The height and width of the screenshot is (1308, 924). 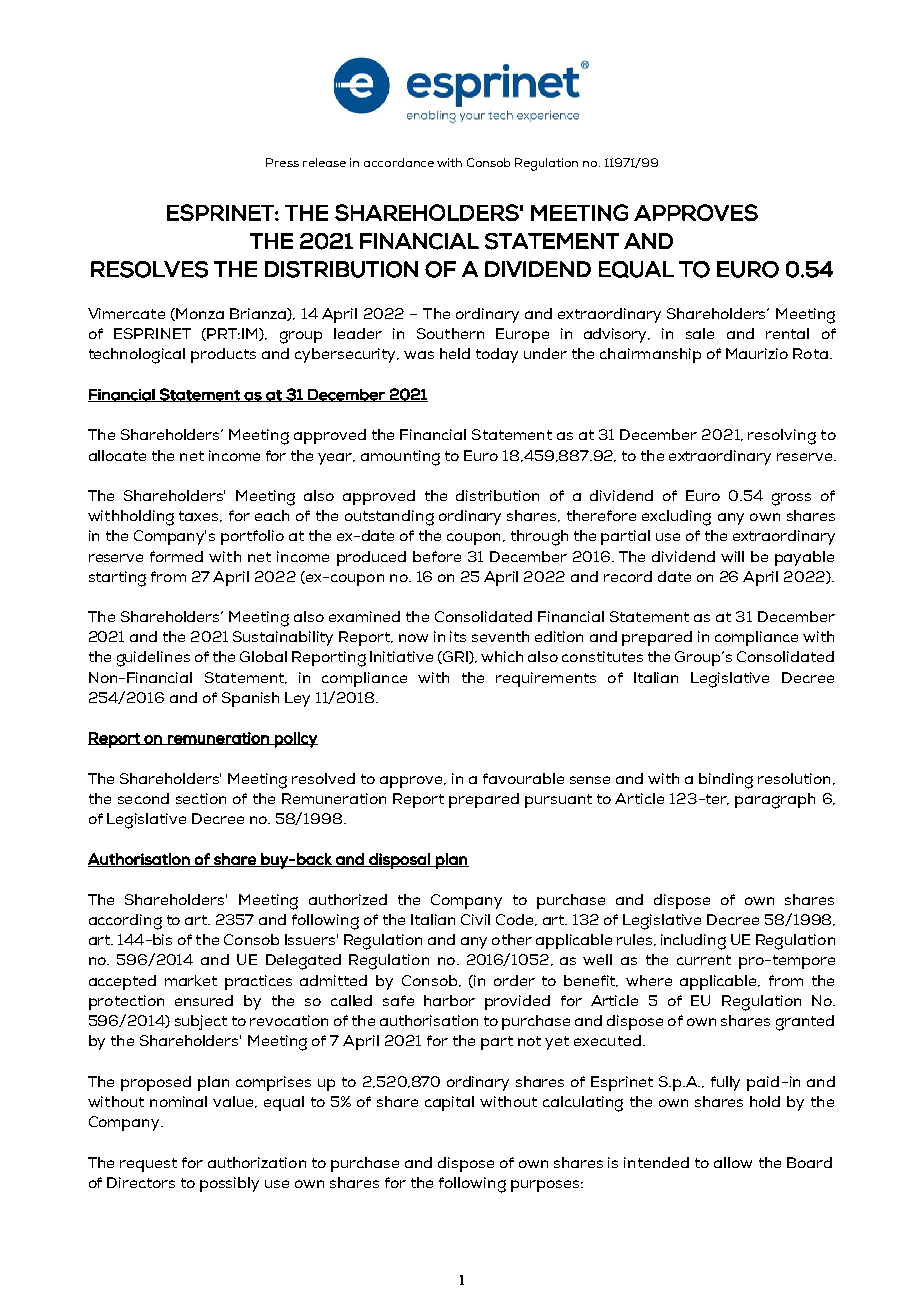 What do you see at coordinates (502, 656) in the screenshot?
I see `which` at bounding box center [502, 656].
